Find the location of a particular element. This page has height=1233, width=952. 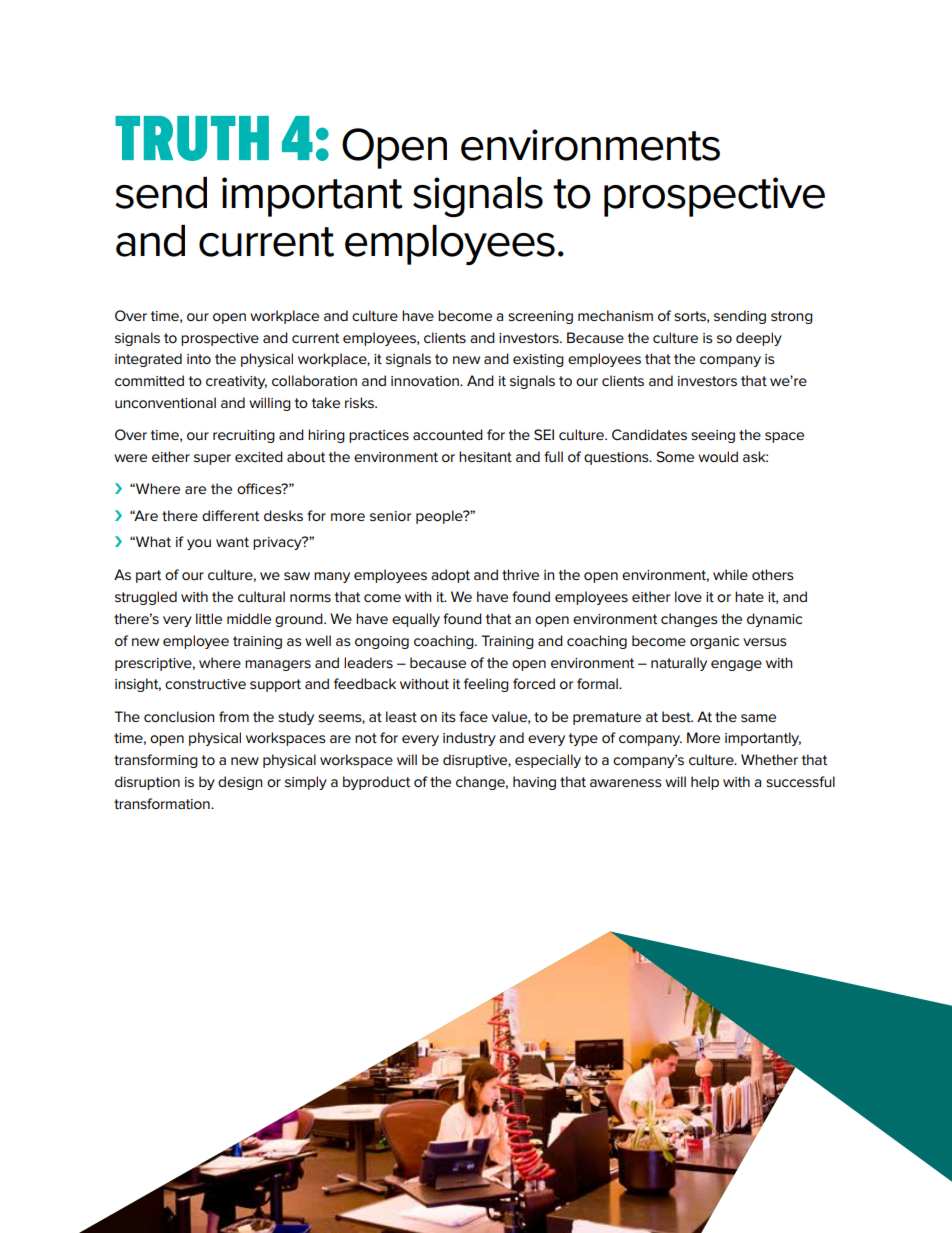

TRUTH is located at coordinates (192, 138).
